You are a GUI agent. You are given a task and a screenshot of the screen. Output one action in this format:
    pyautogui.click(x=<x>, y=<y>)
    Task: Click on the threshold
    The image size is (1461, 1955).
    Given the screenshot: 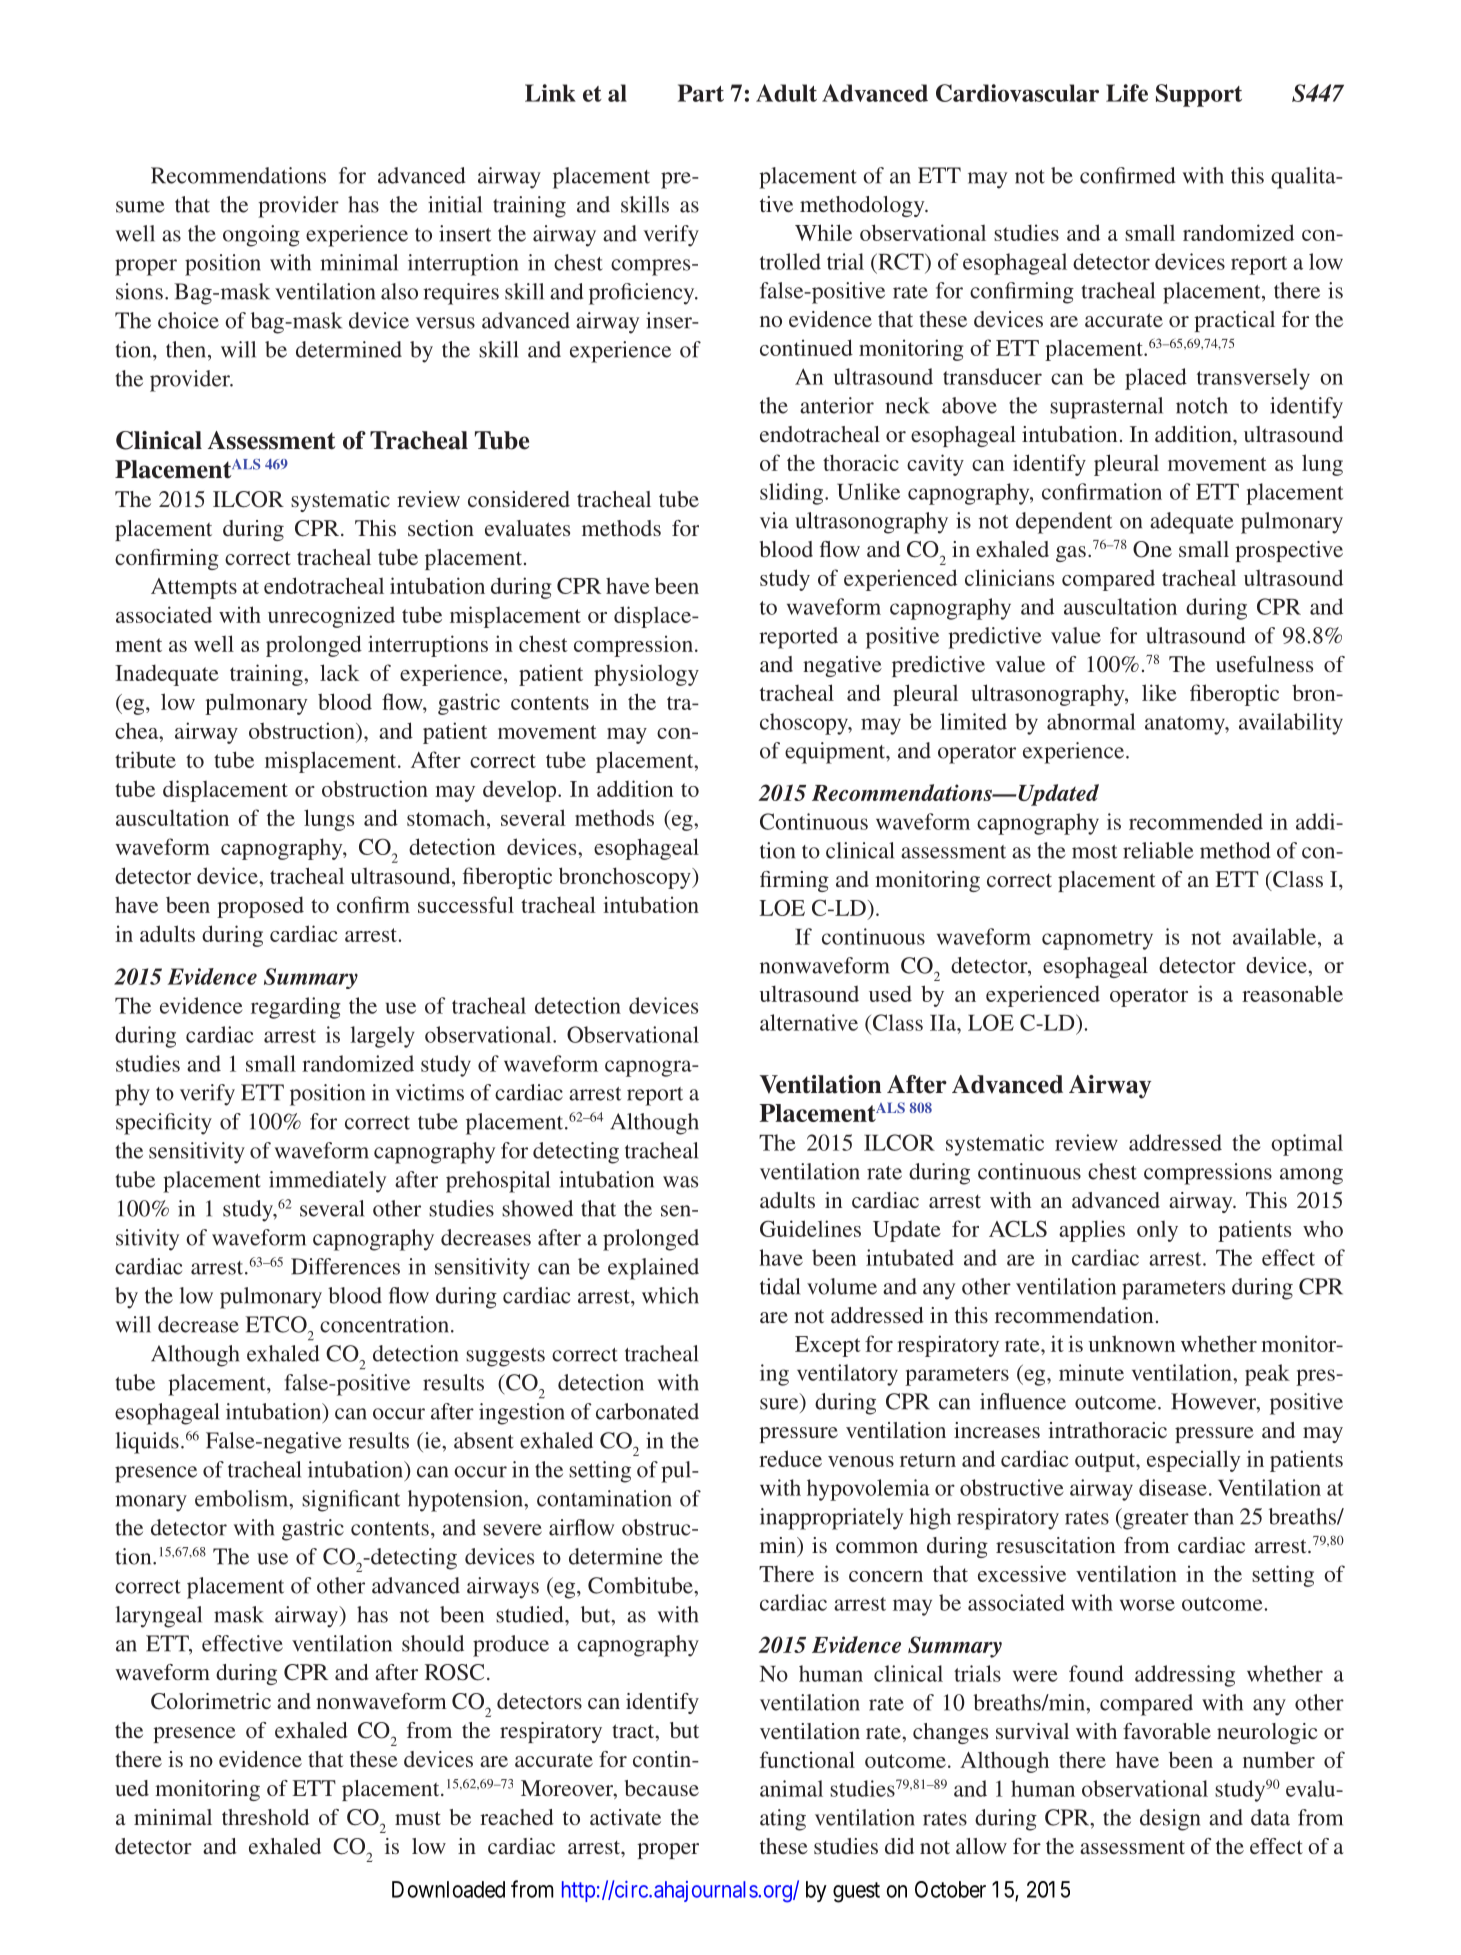 What is the action you would take?
    pyautogui.click(x=265, y=1817)
